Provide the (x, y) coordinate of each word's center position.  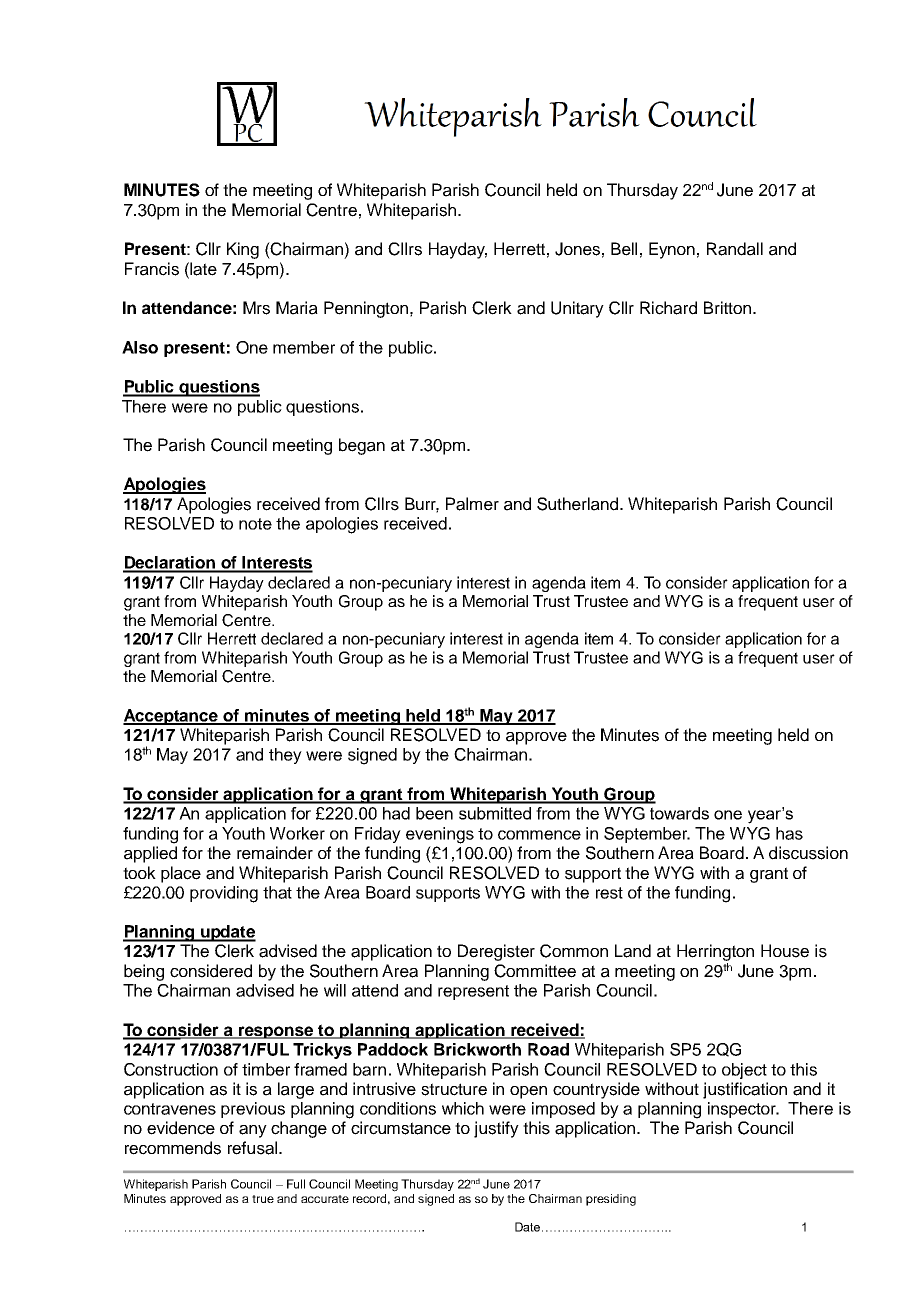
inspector (743, 1110)
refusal (252, 1148)
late (203, 269)
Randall (735, 249)
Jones (577, 249)
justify (496, 1129)
